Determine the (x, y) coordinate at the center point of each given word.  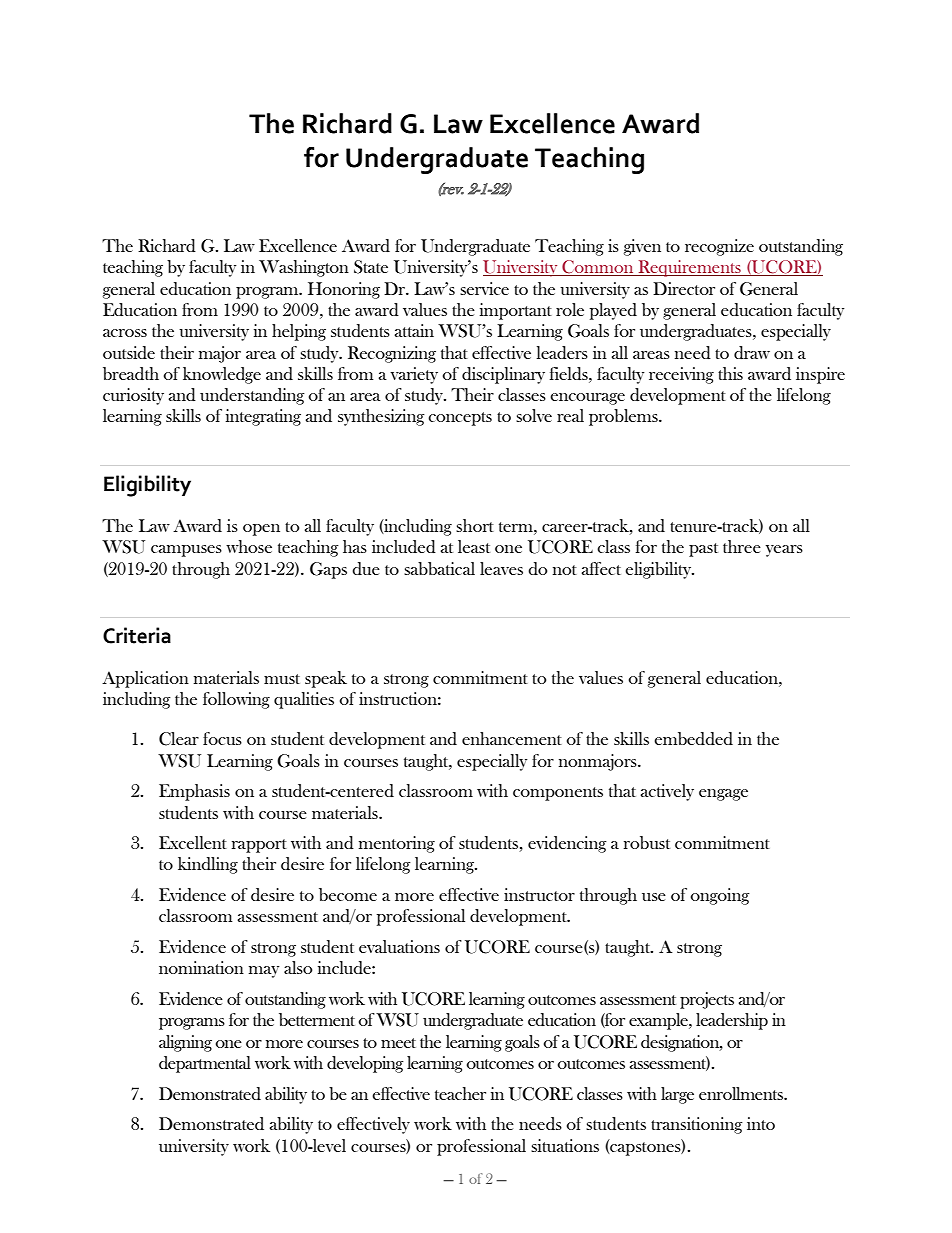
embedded (693, 739)
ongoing (720, 896)
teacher (460, 1093)
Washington (304, 268)
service (484, 288)
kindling (208, 865)
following (236, 700)
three (742, 546)
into (761, 1123)
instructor (539, 894)
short (475, 525)
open (261, 530)
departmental (205, 1064)
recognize (719, 247)
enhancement (512, 738)
